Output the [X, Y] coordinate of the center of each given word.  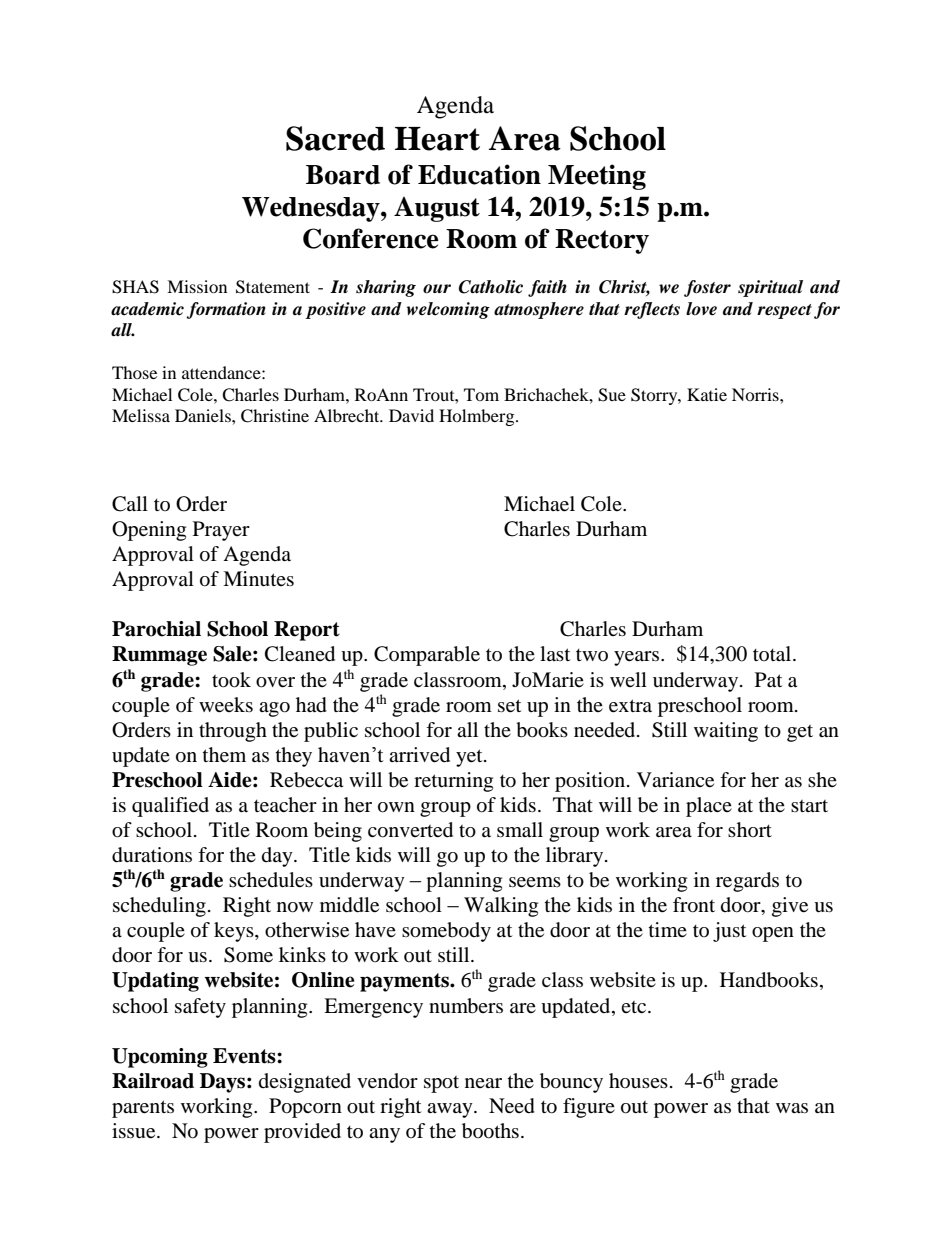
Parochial [156, 629]
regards [747, 882]
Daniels [204, 415]
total [773, 654]
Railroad [153, 1081]
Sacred [335, 138]
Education [479, 174]
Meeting [597, 177]
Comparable [427, 656]
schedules [271, 880]
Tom [481, 394]
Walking [501, 907]
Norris [756, 394]
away [451, 1110]
